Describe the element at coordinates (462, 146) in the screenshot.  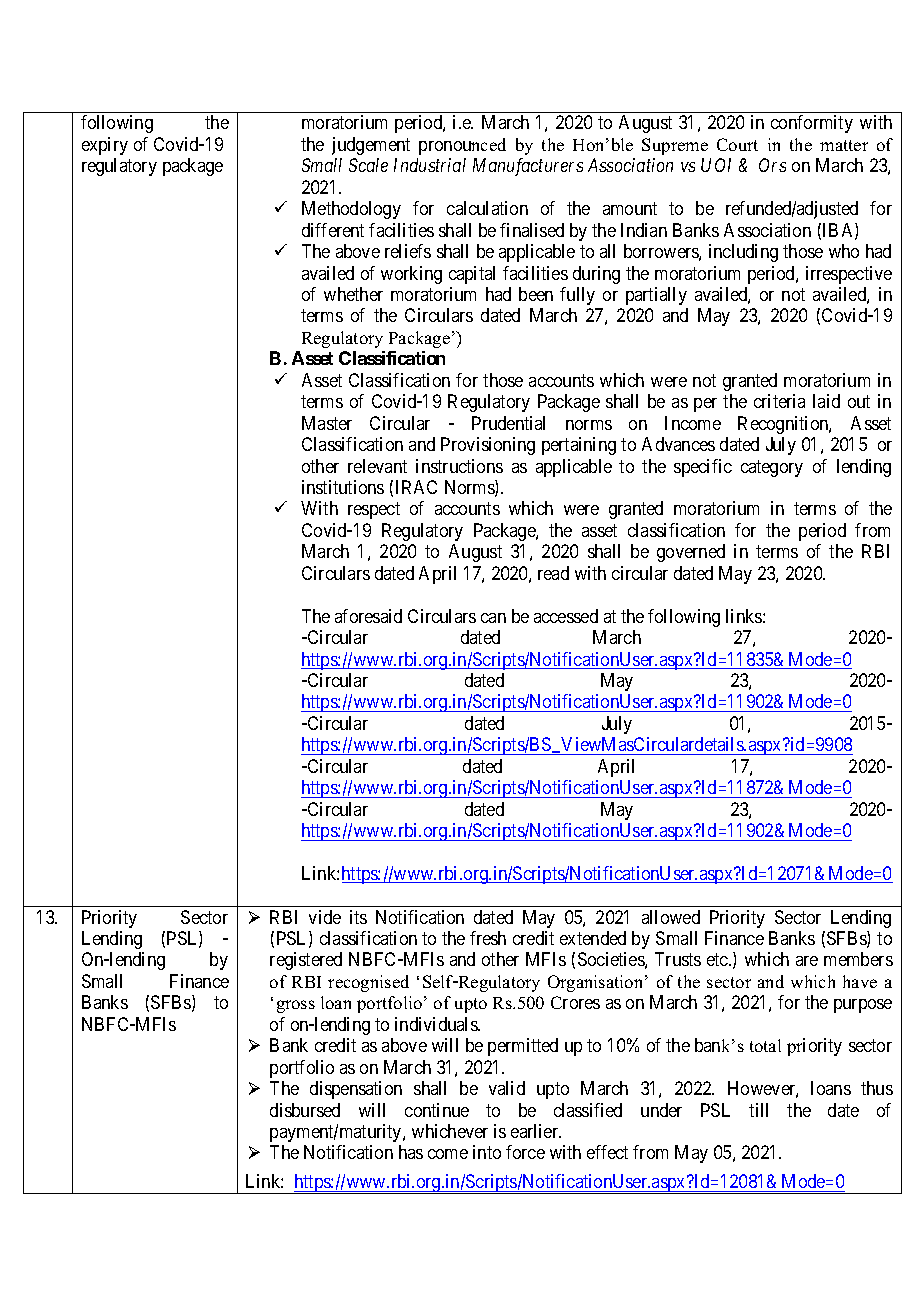
I see `pronounced` at that location.
